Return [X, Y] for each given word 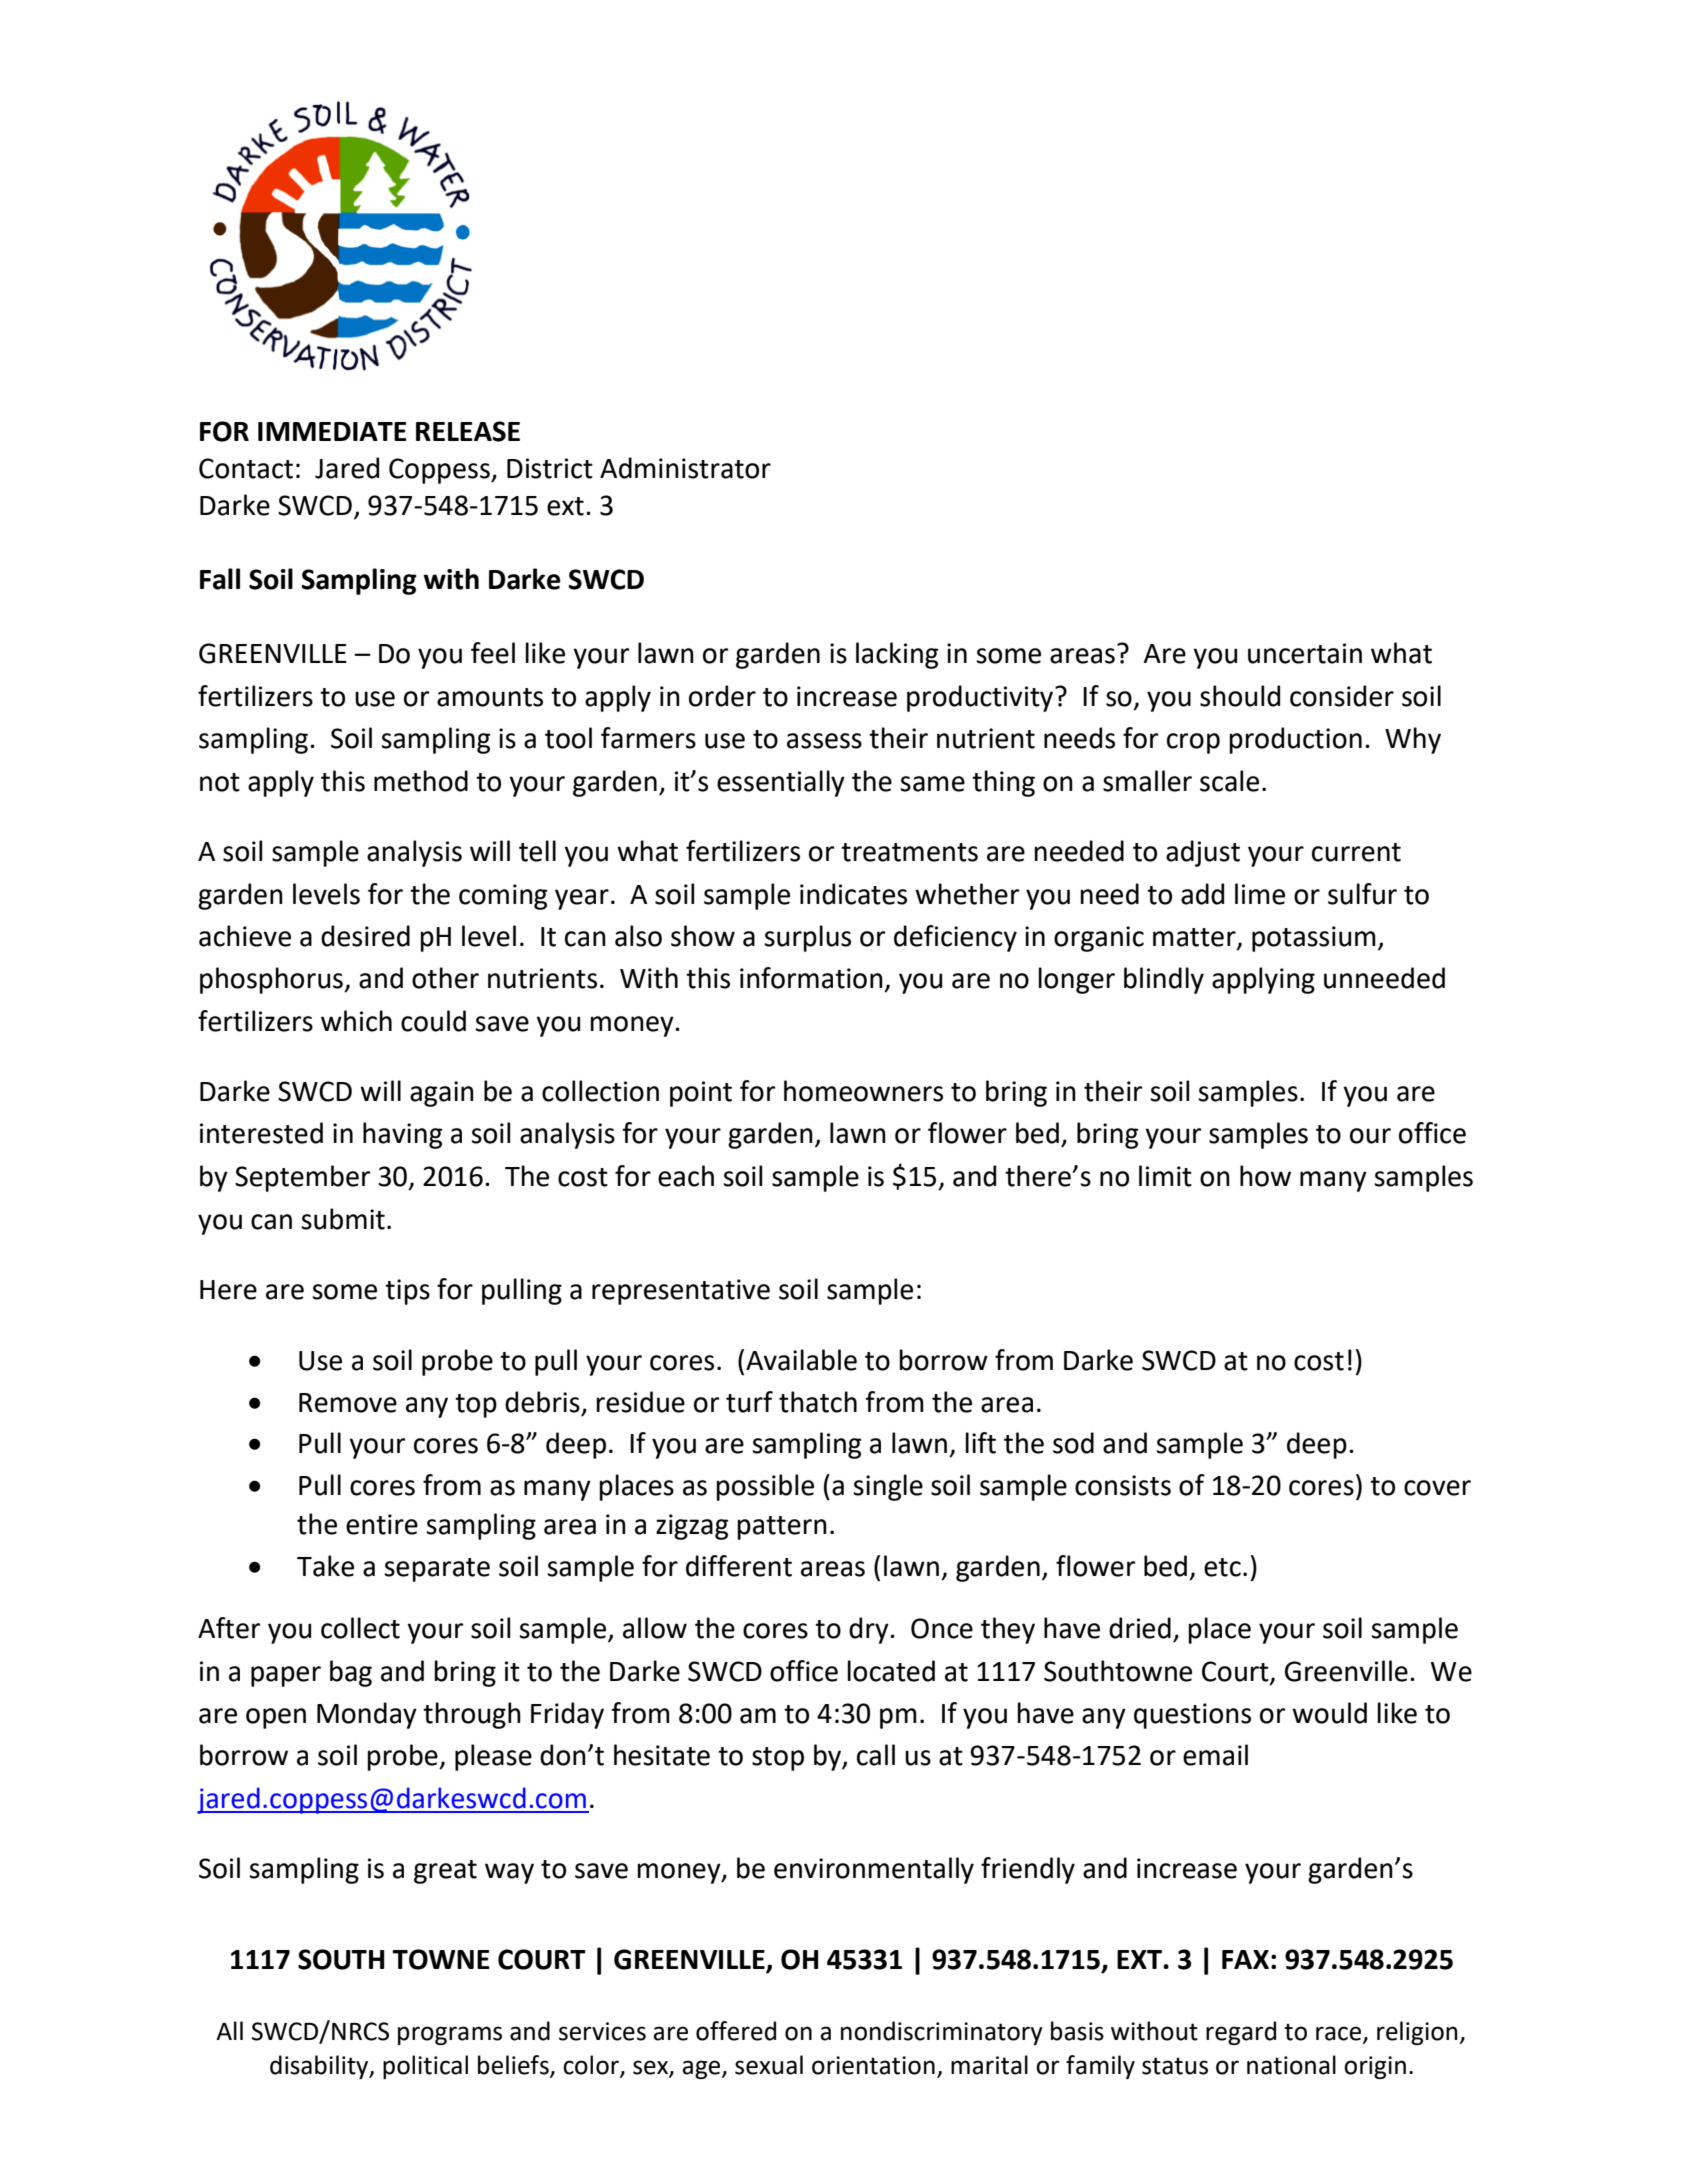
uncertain [1305, 653]
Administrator [685, 468]
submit [343, 1219]
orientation [873, 2065]
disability [320, 2067]
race [1340, 2034]
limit [1165, 1176]
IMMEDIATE [332, 431]
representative [681, 1292]
